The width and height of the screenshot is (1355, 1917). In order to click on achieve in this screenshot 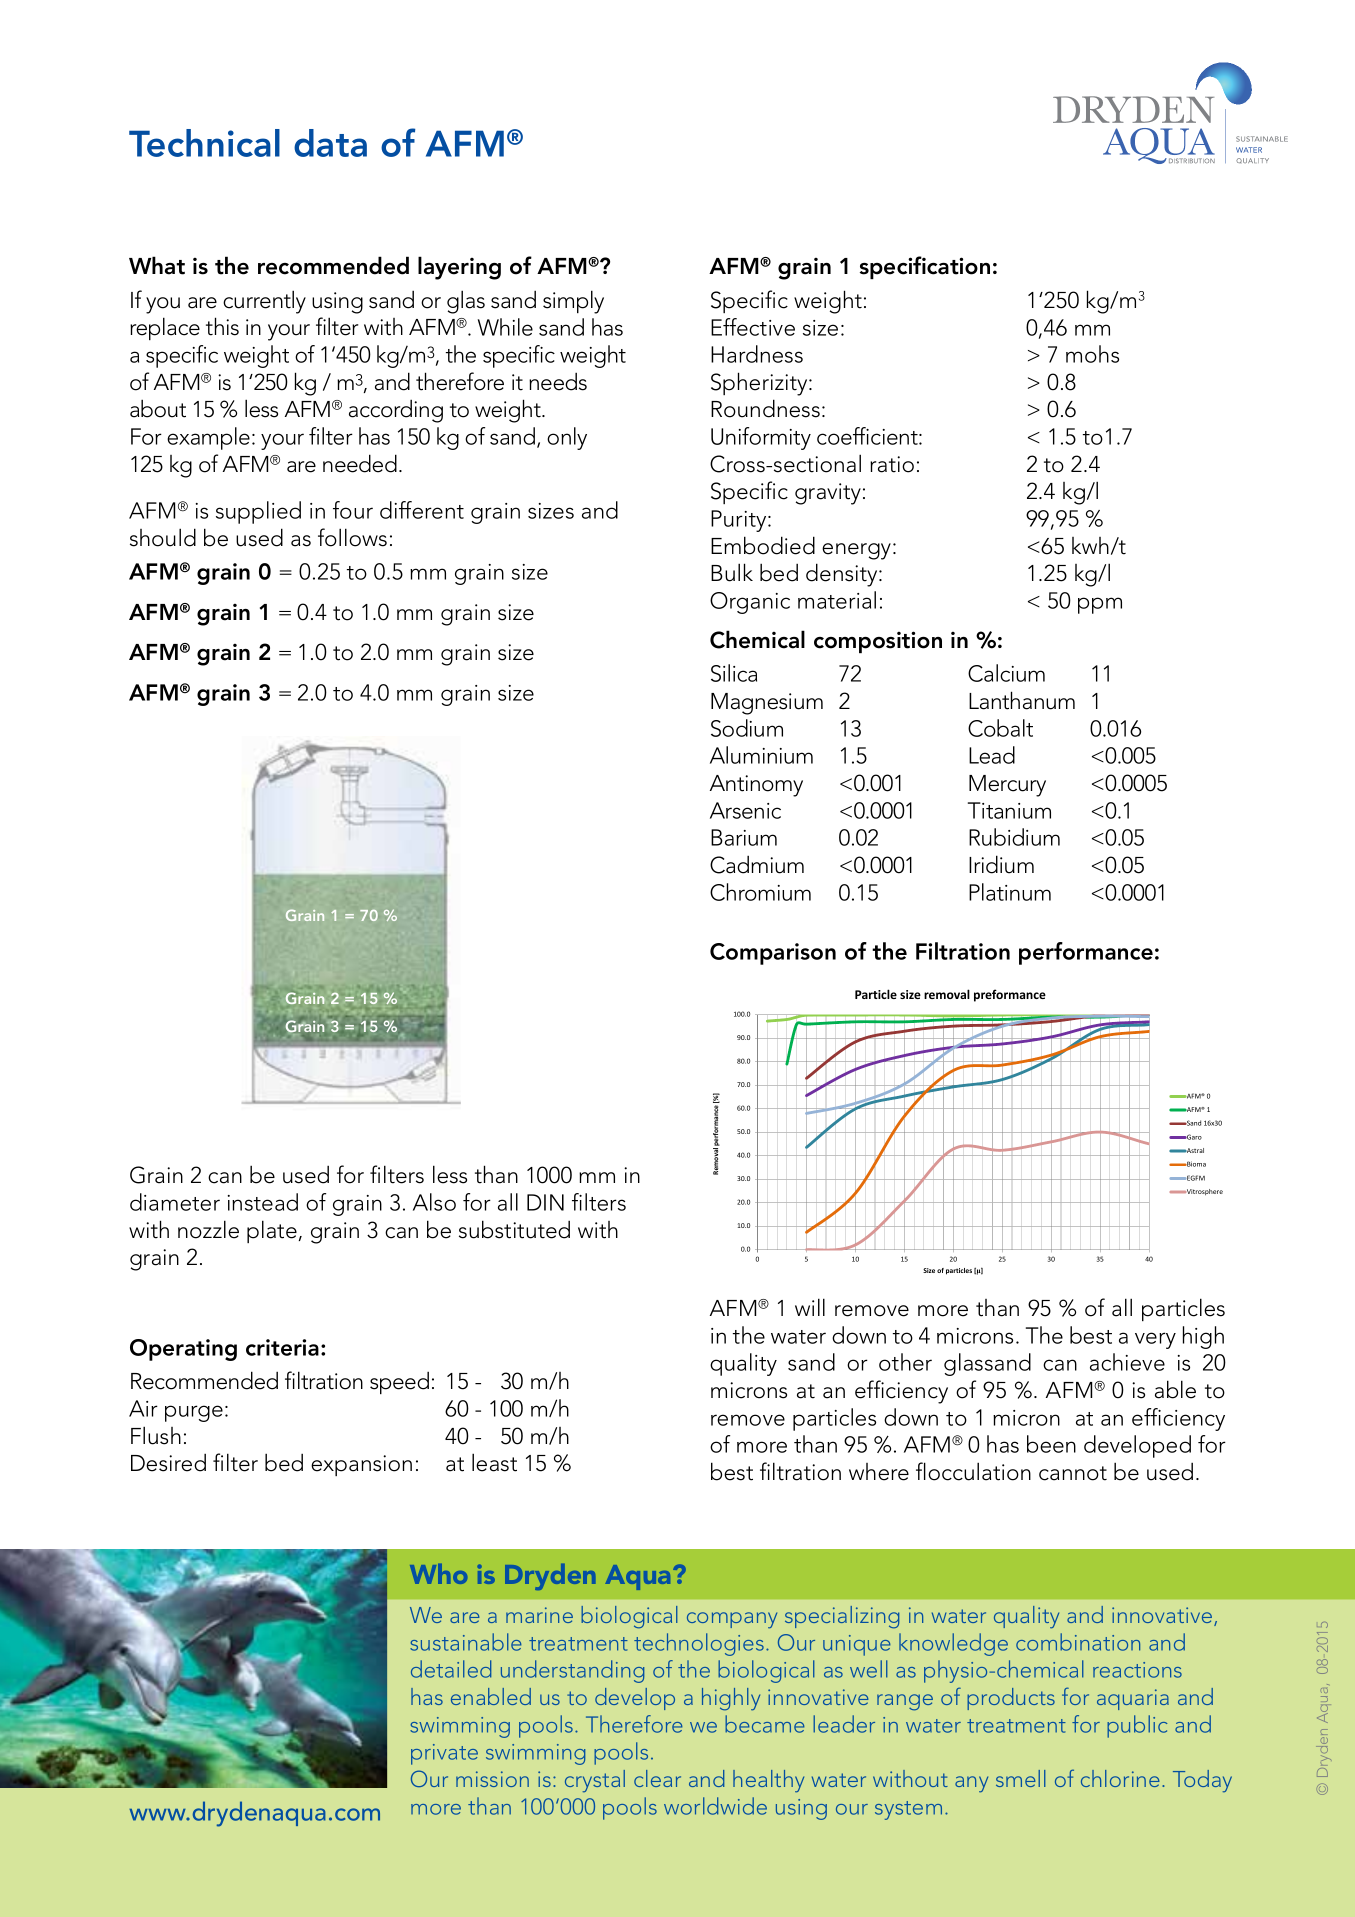, I will do `click(1127, 1362)`.
